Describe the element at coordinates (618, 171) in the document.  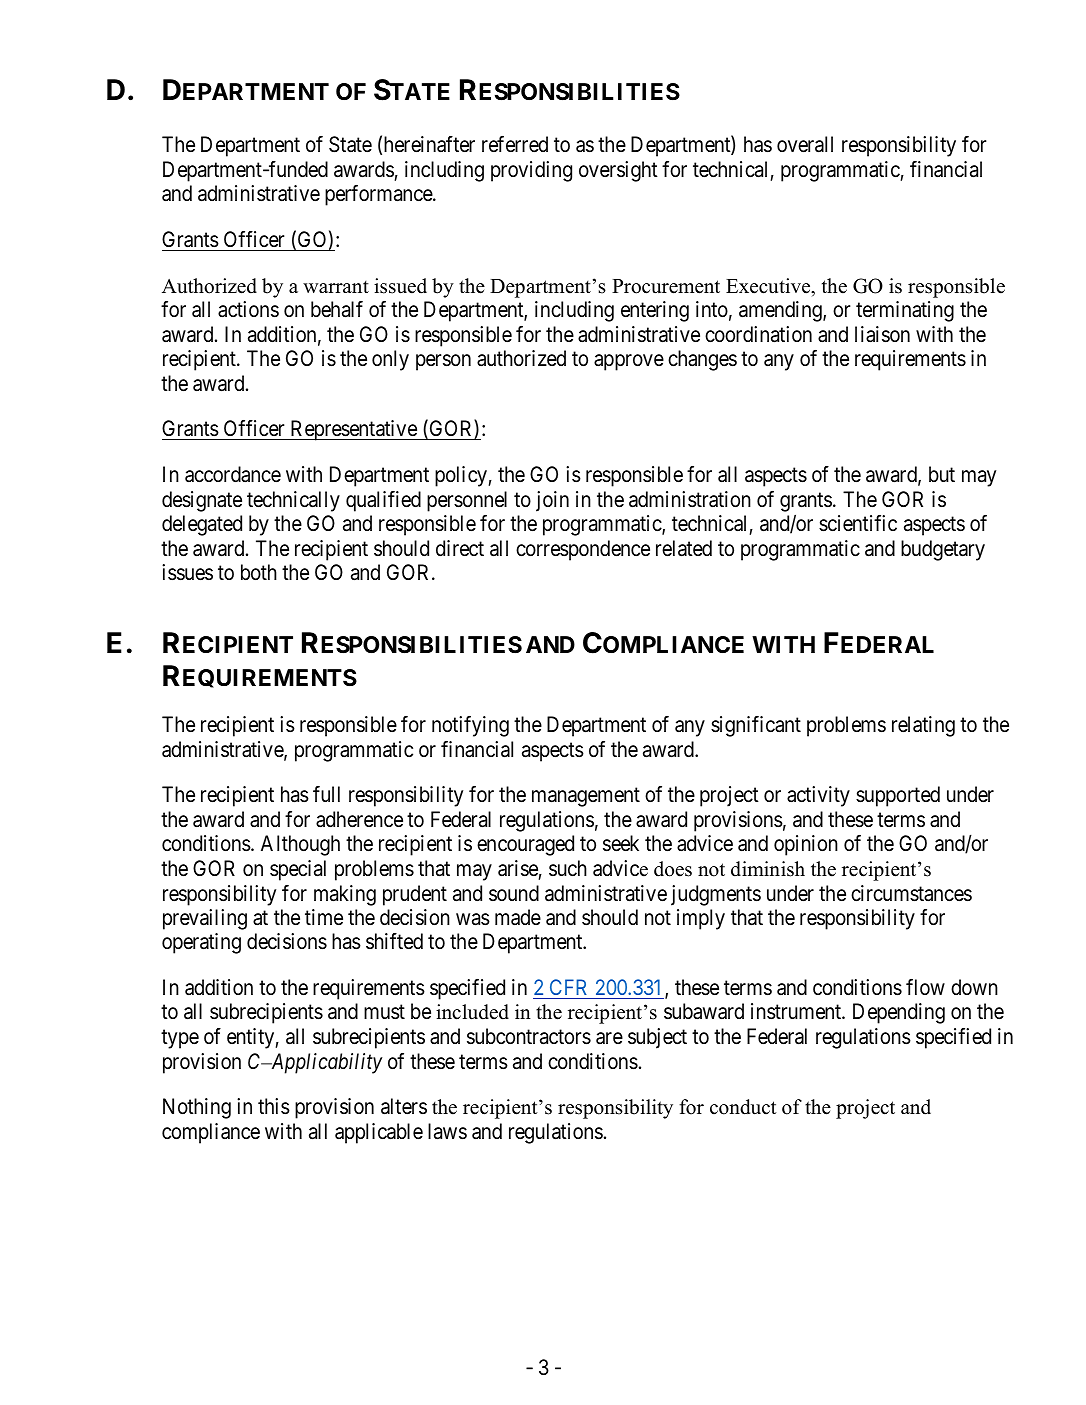
I see `oversight` at that location.
